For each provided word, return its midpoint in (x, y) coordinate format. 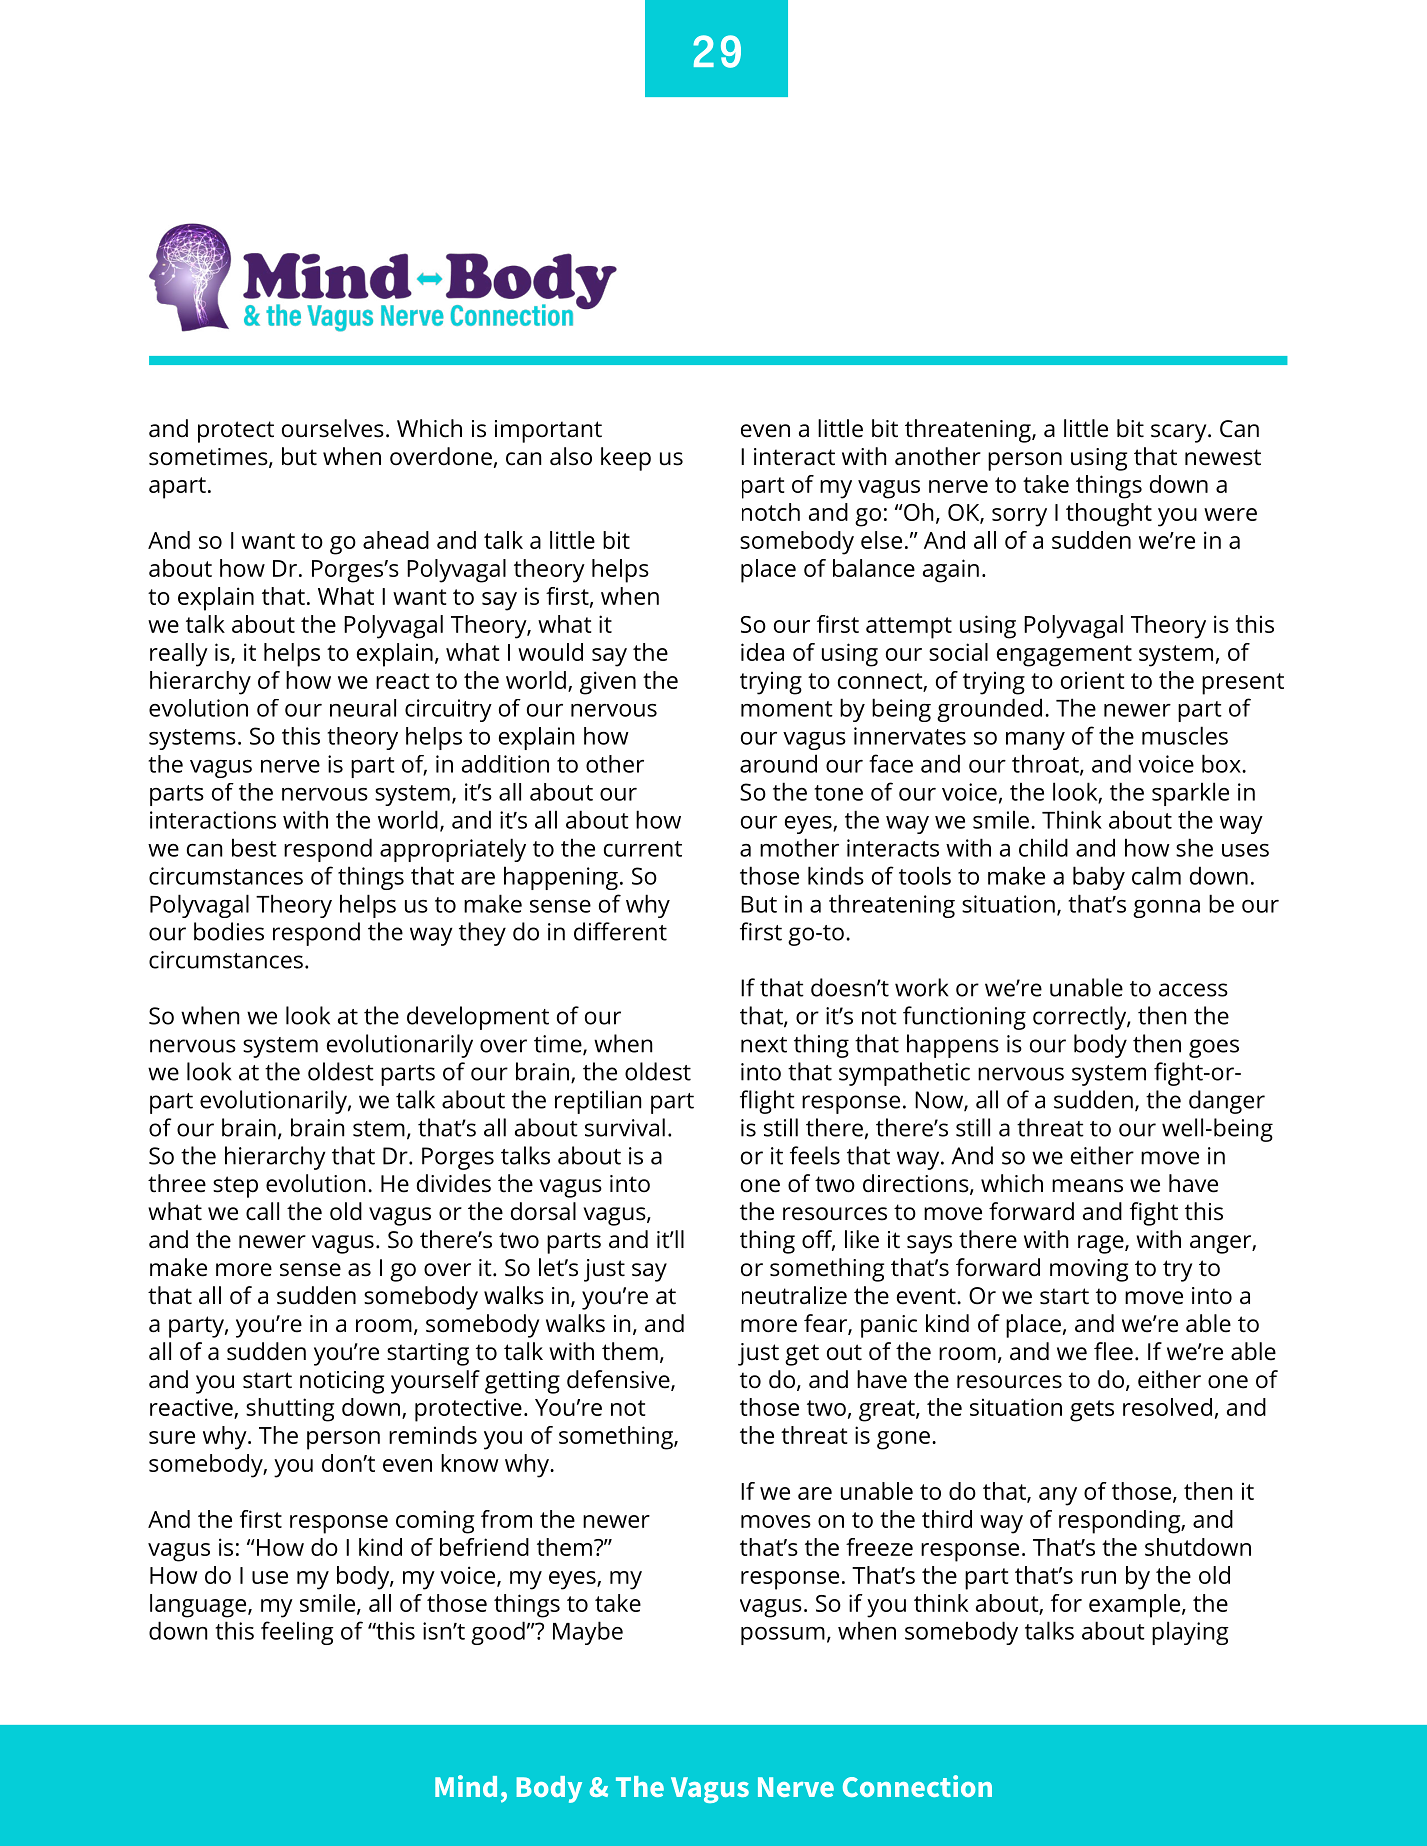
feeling (297, 1633)
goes (1214, 1048)
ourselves (333, 428)
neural (363, 708)
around (778, 763)
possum (783, 1636)
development (478, 1018)
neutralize (794, 1295)
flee (1113, 1351)
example (1136, 1606)
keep (626, 459)
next (764, 1045)
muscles (1185, 735)
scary (1180, 433)
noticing (342, 1382)
